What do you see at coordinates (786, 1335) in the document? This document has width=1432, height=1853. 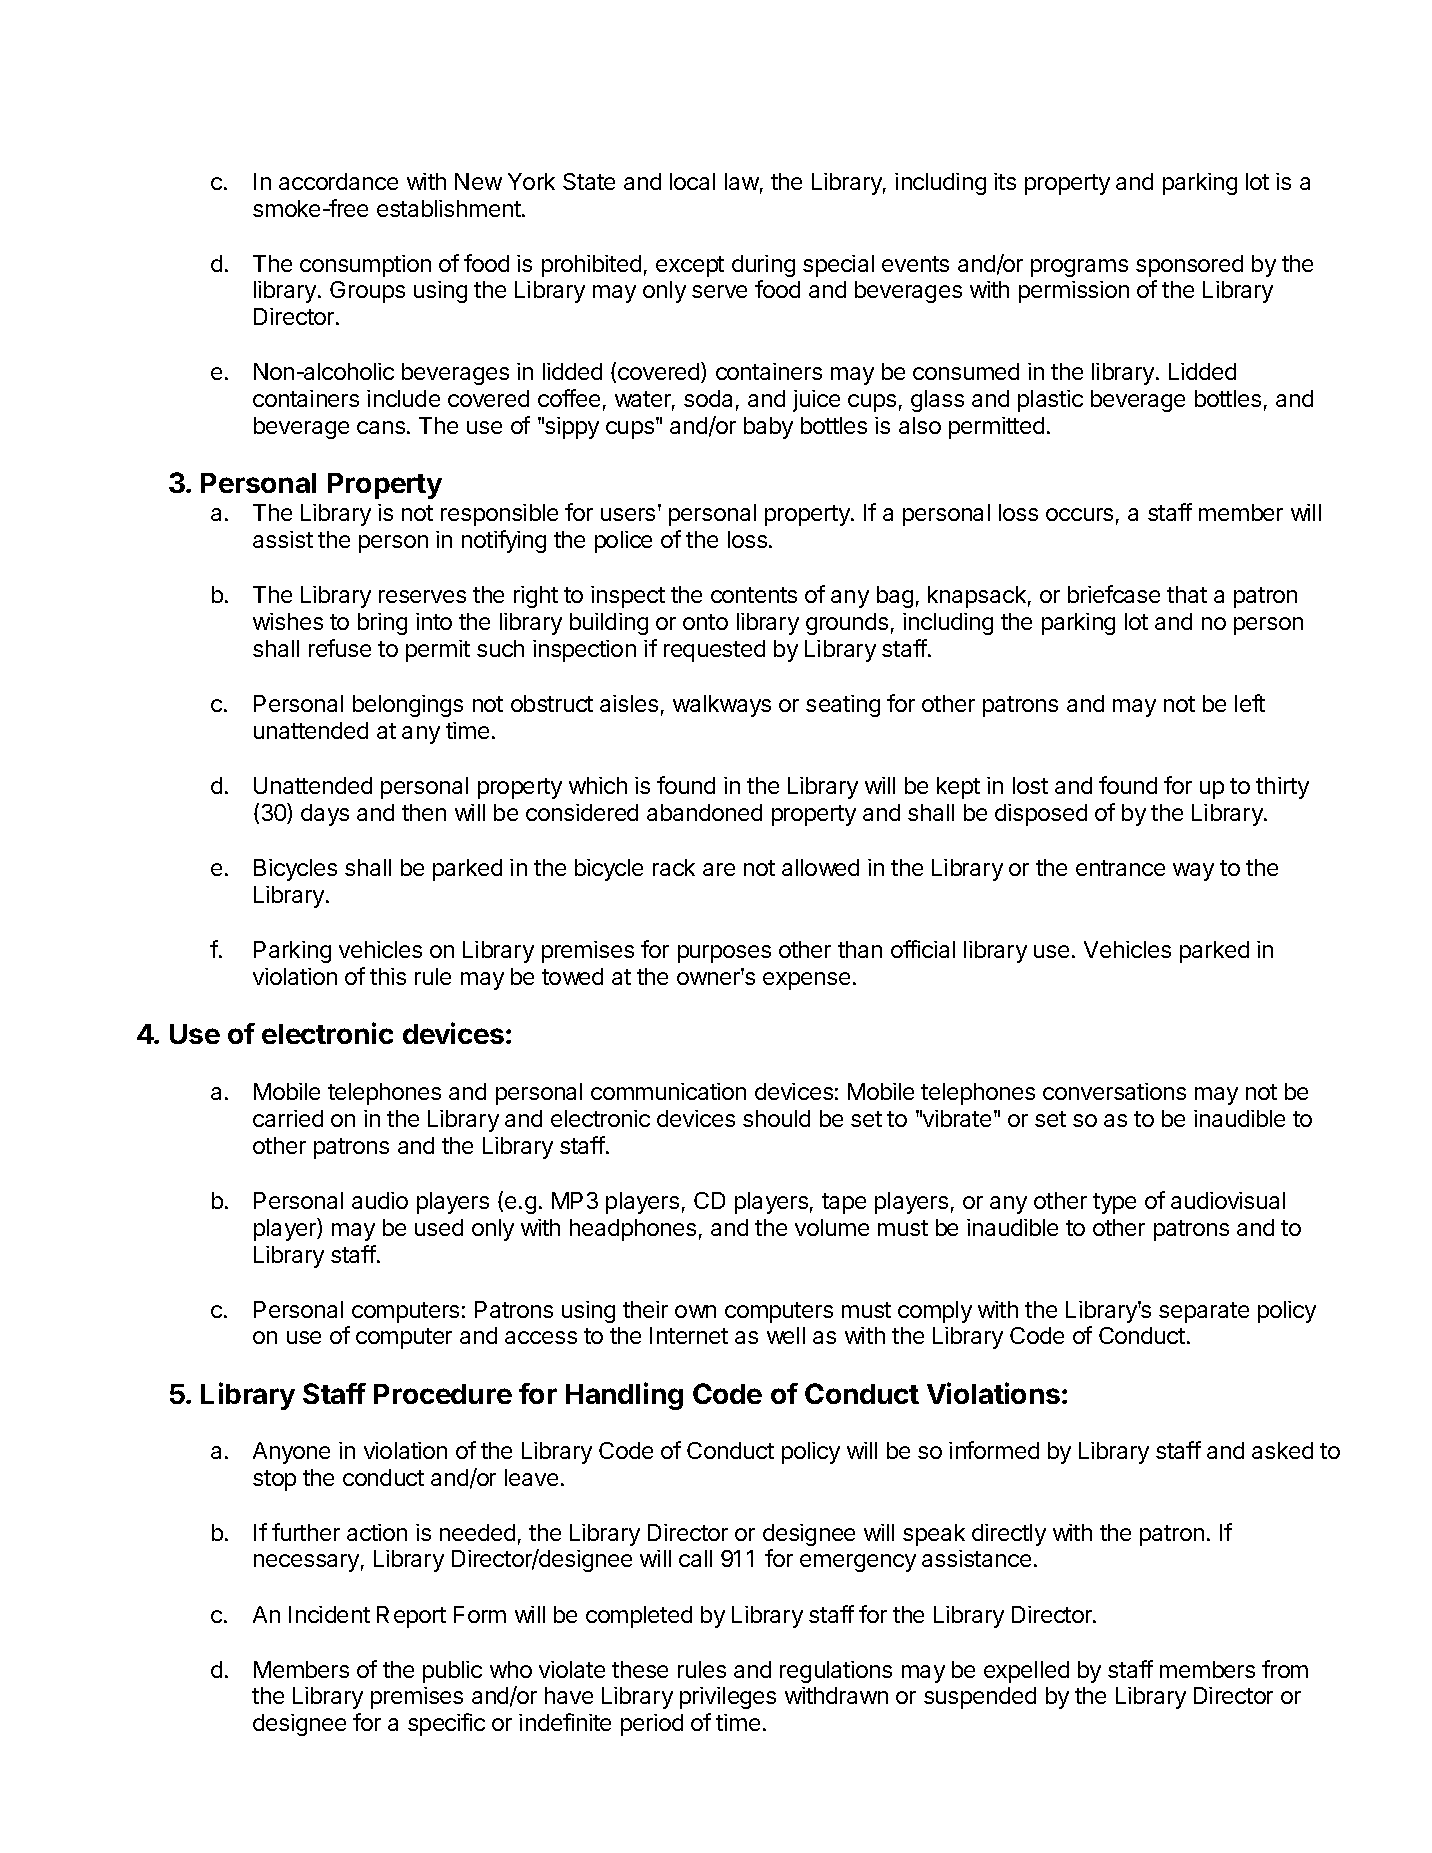 I see `well` at bounding box center [786, 1335].
